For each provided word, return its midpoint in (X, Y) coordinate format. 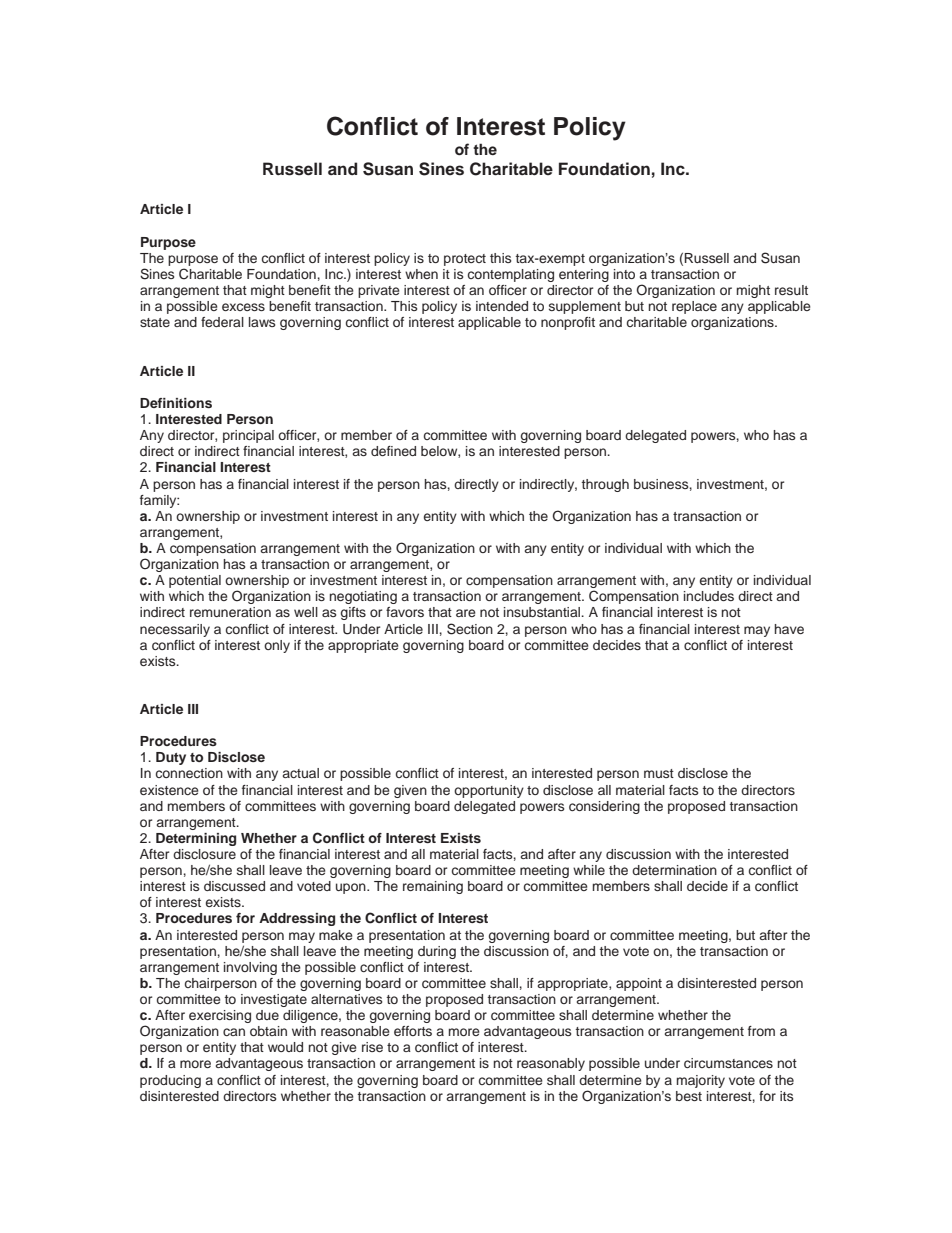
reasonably (551, 1064)
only (277, 646)
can (234, 1032)
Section (470, 629)
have (789, 629)
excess (243, 307)
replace (694, 307)
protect (465, 260)
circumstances (728, 1063)
